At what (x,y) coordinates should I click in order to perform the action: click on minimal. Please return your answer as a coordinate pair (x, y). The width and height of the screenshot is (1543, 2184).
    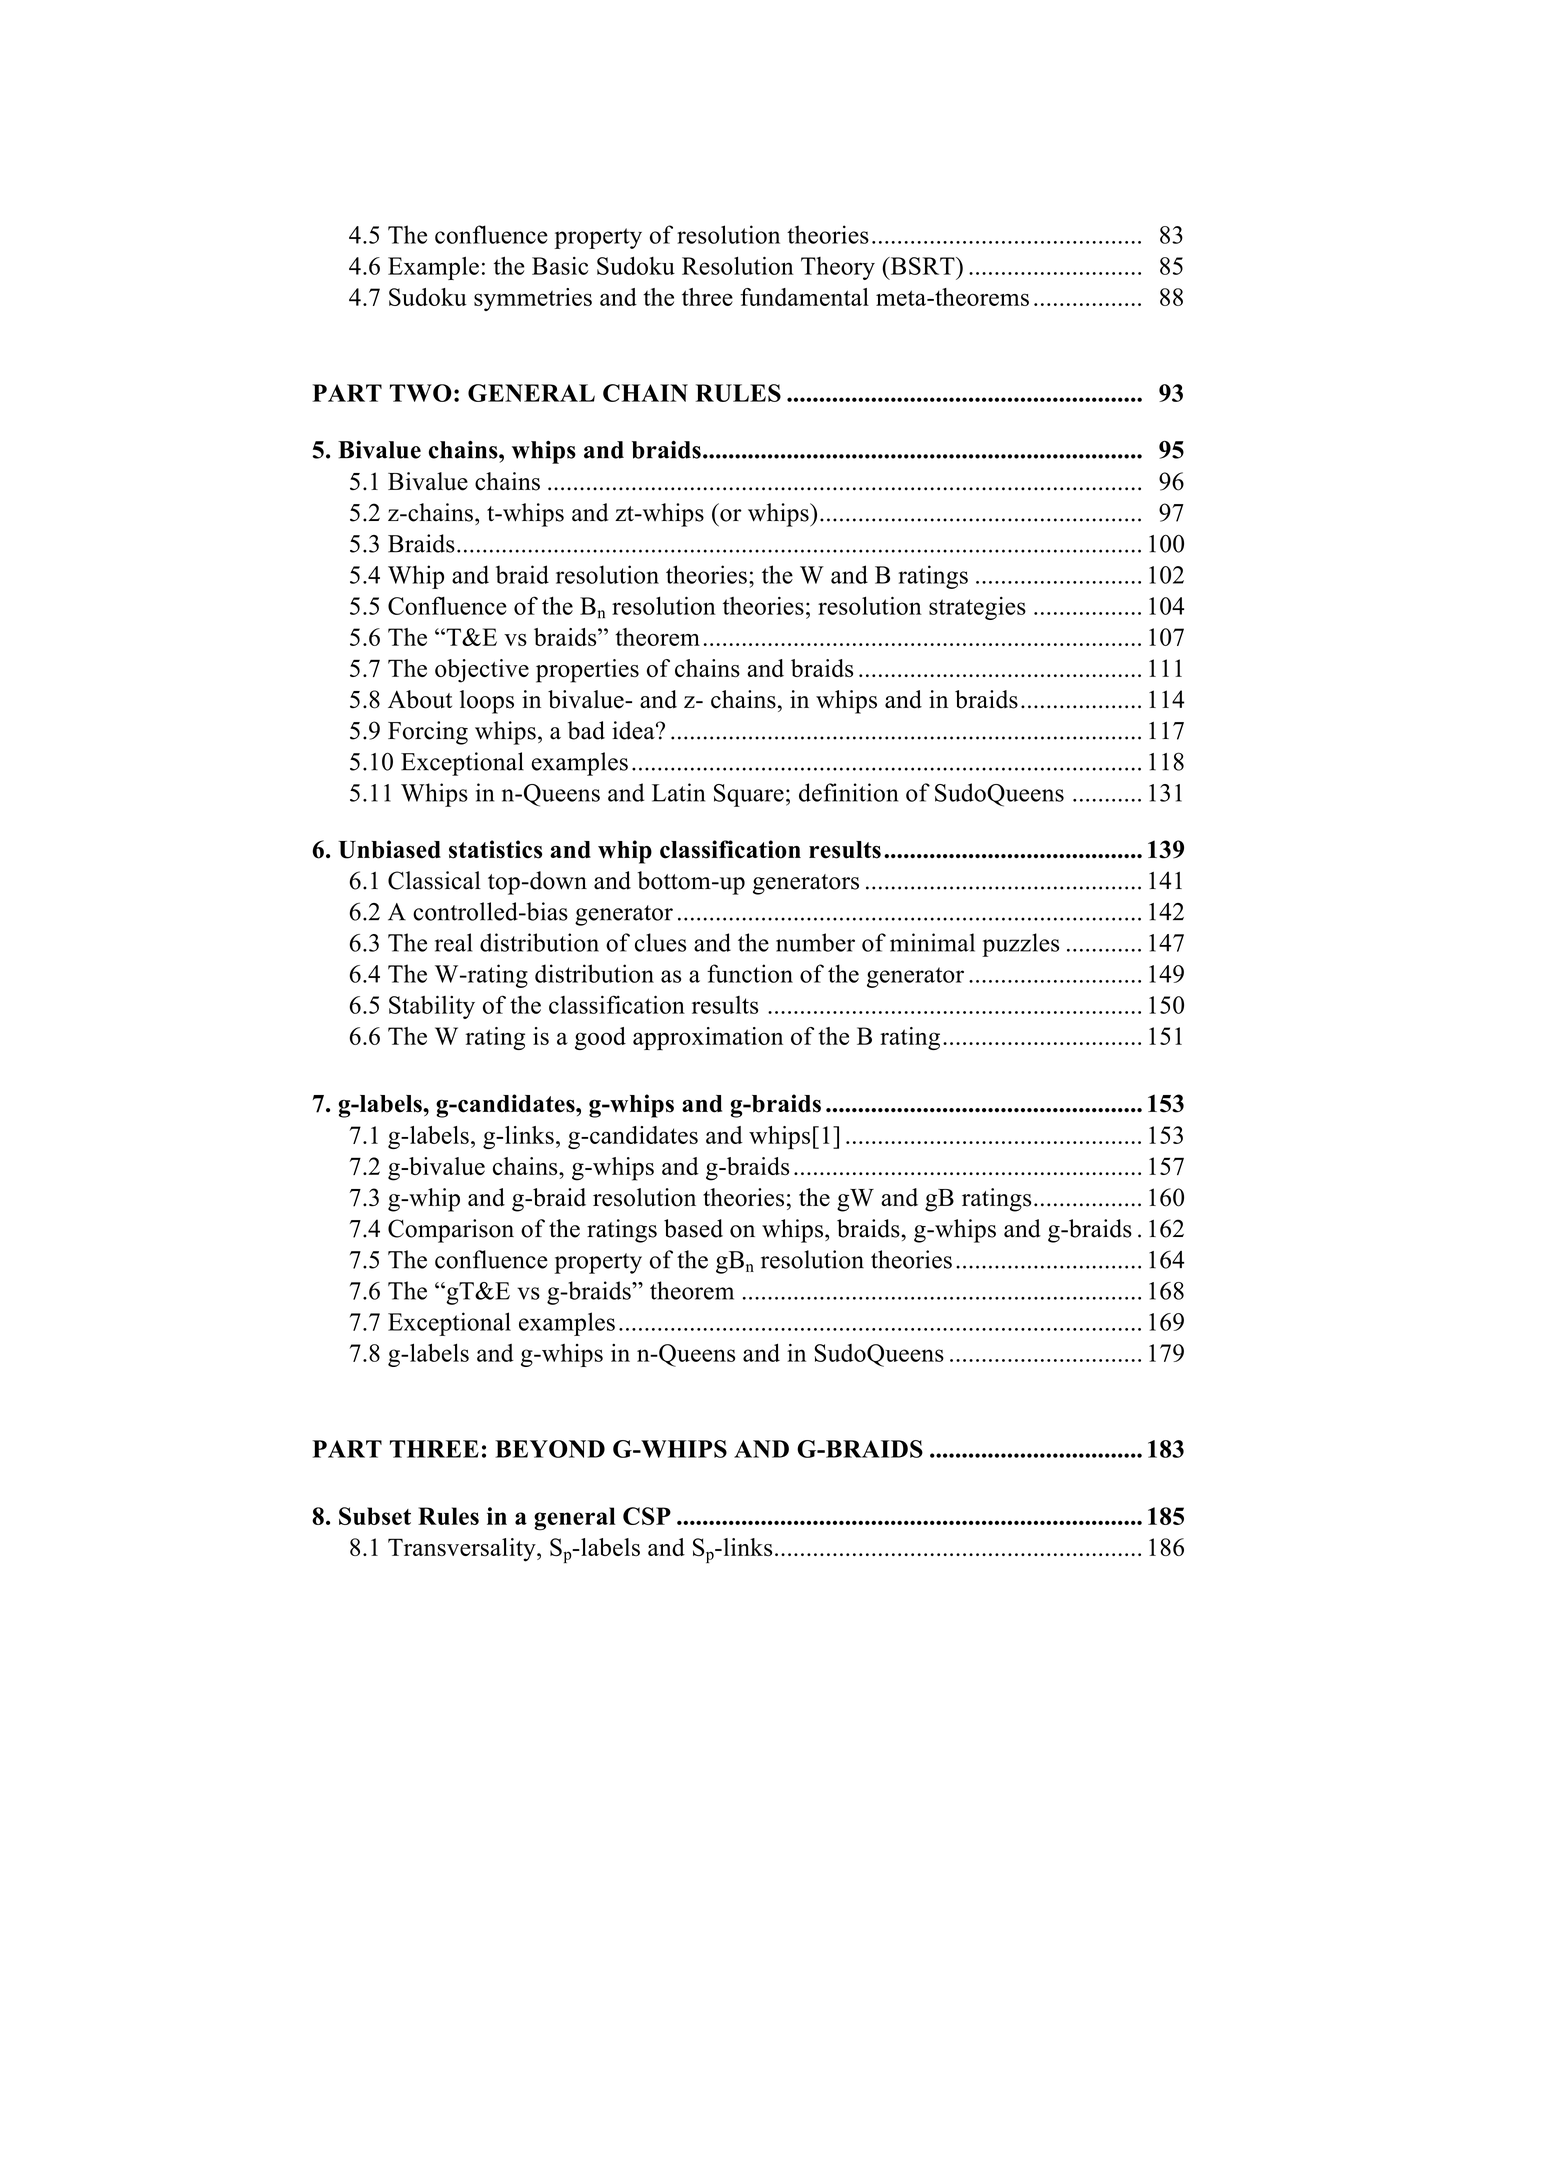
    Looking at the image, I should click on (932, 942).
